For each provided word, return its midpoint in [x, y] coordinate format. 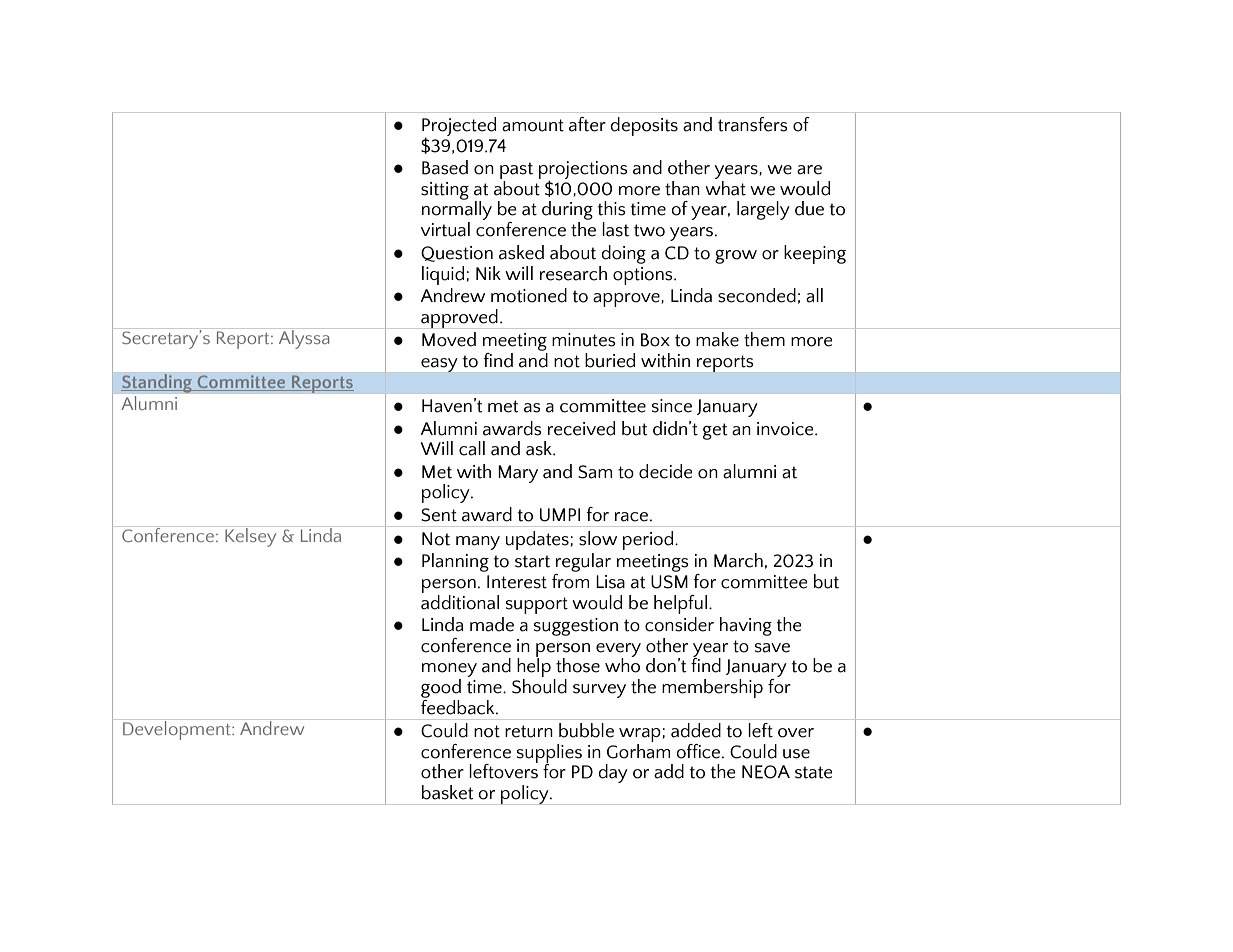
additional [460, 601]
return [529, 731]
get [715, 431]
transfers [753, 124]
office [699, 751]
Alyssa [304, 338]
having [746, 626]
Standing [157, 383]
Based [445, 167]
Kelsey [251, 536]
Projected [459, 127]
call [472, 448]
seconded [757, 295]
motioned [529, 295]
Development [177, 729]
